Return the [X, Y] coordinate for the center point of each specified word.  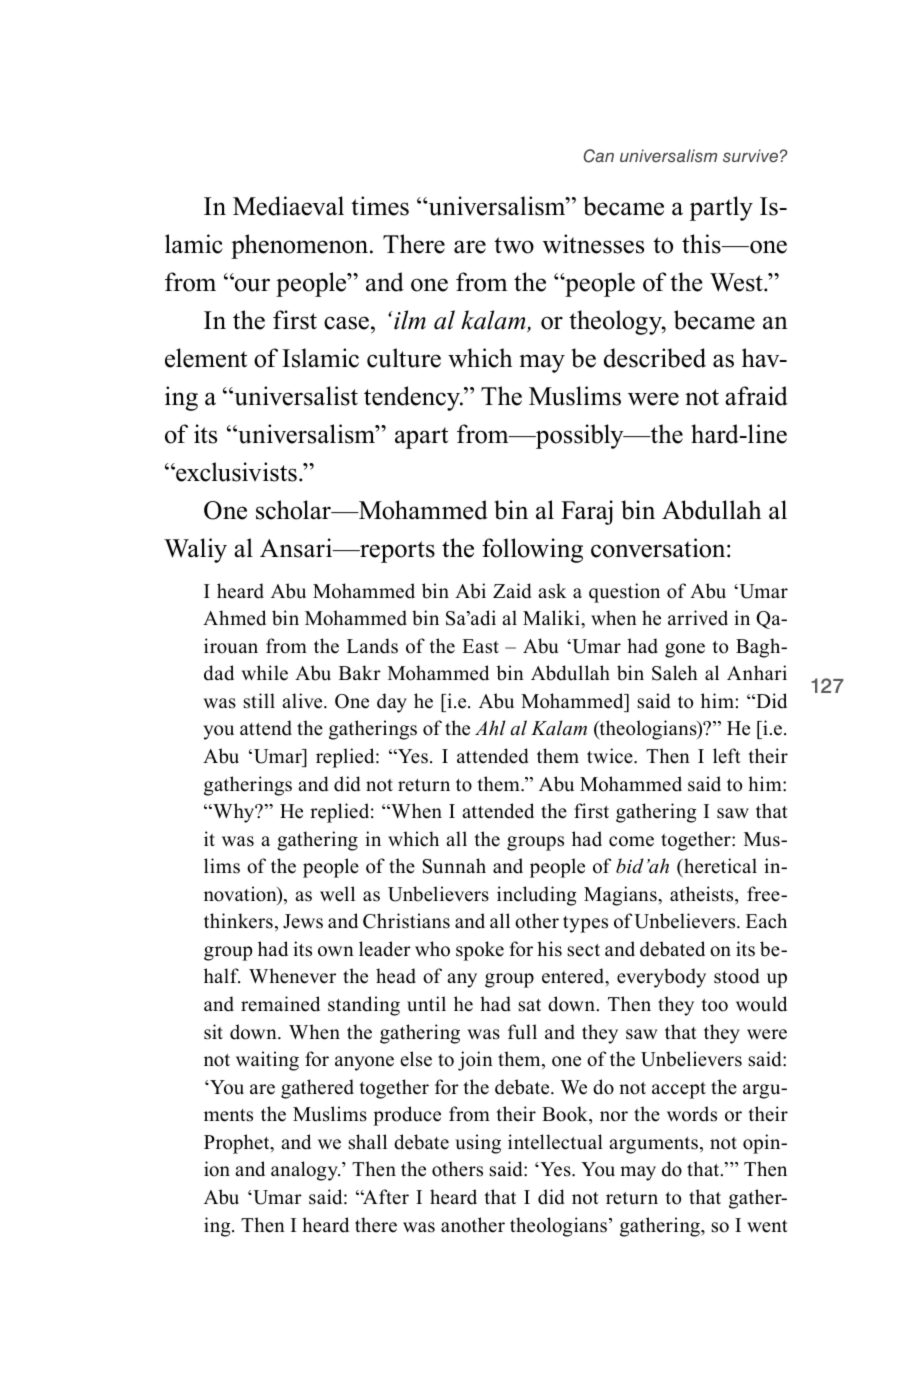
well [337, 894]
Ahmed [234, 618]
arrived [698, 618]
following [532, 550]
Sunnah [454, 866]
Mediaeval [288, 206]
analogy [305, 1171]
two [514, 245]
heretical [719, 866]
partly [721, 208]
